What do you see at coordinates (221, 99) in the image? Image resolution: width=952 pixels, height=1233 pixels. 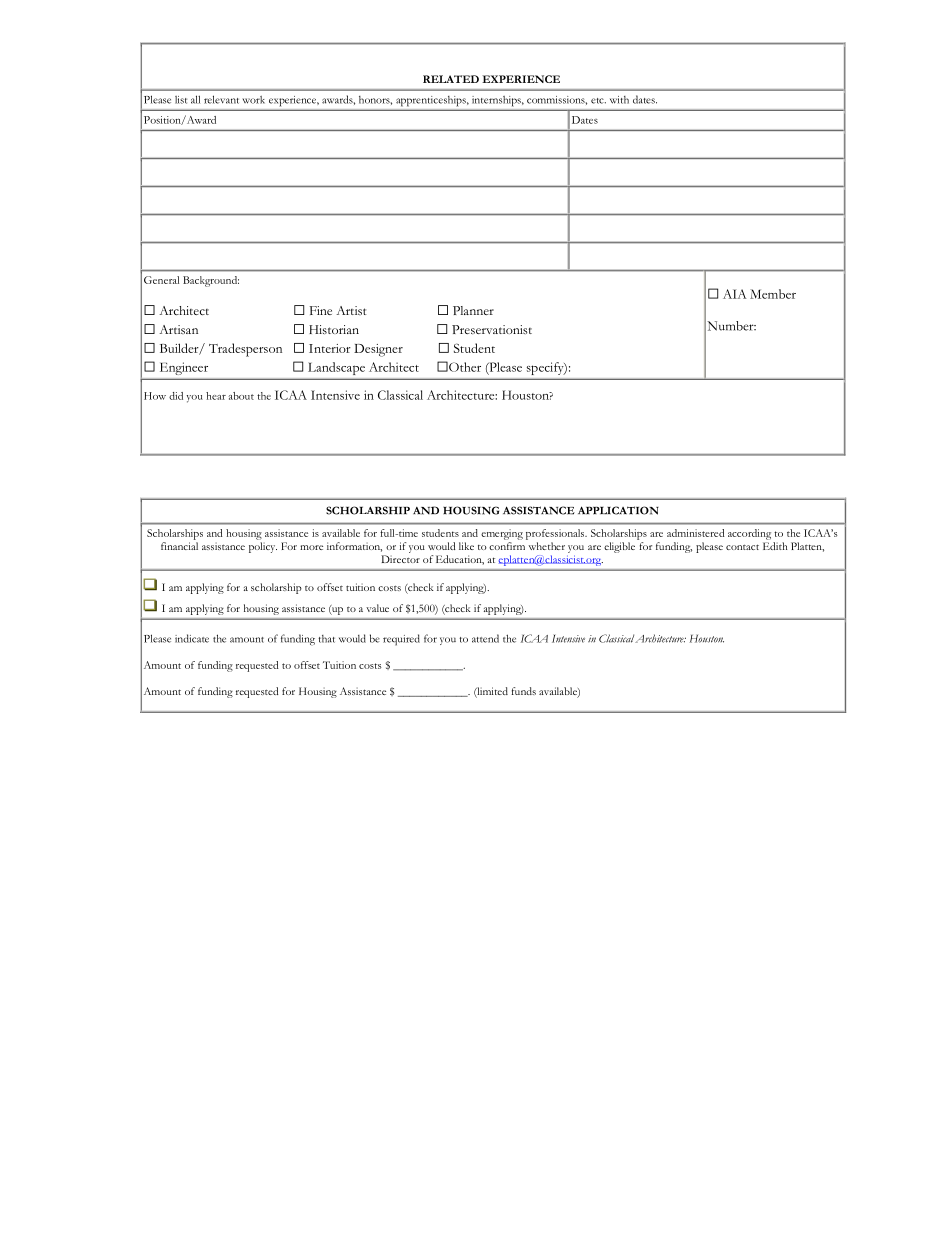 I see `relevant` at bounding box center [221, 99].
